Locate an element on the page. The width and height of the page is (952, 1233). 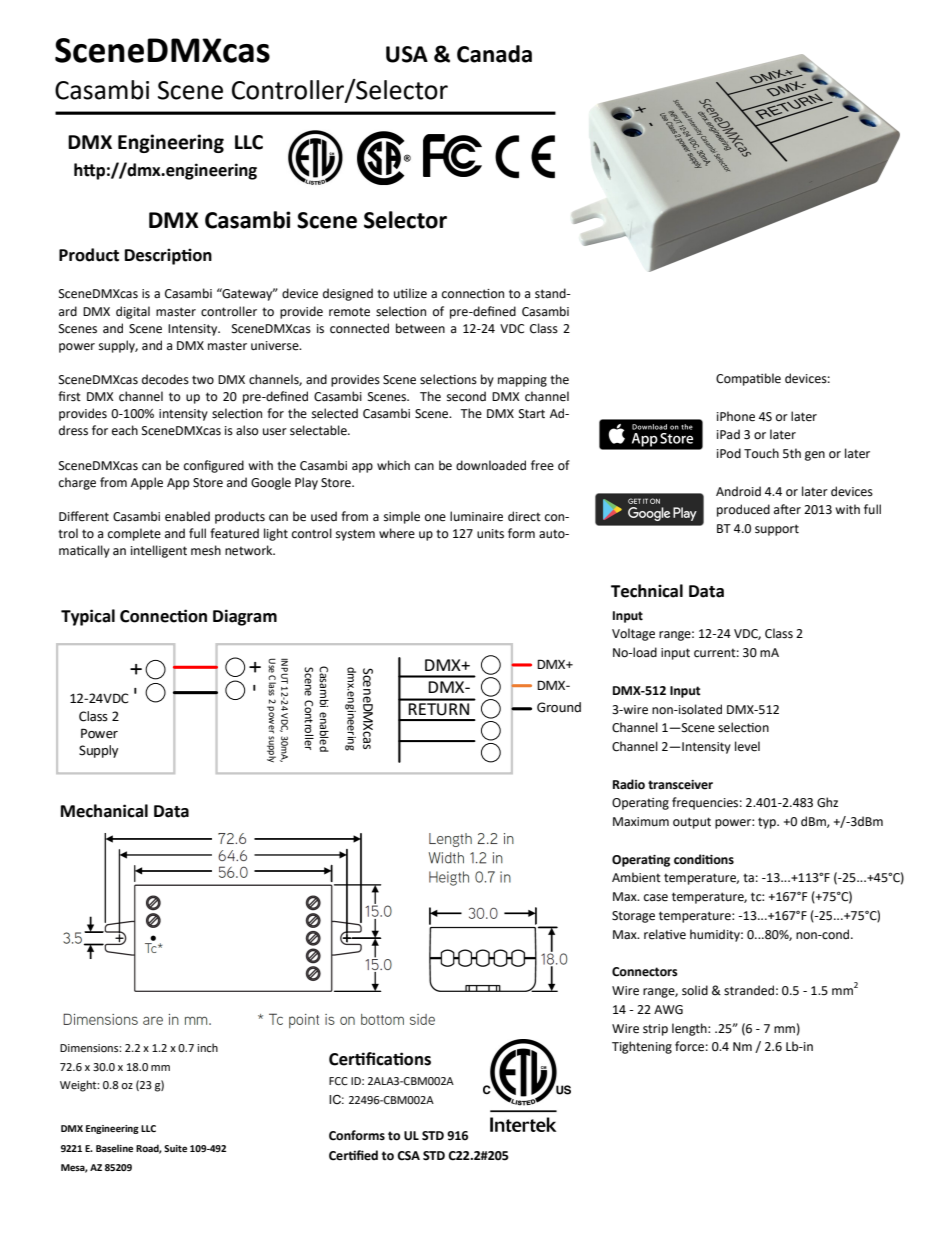
Suite is located at coordinates (175, 1148).
